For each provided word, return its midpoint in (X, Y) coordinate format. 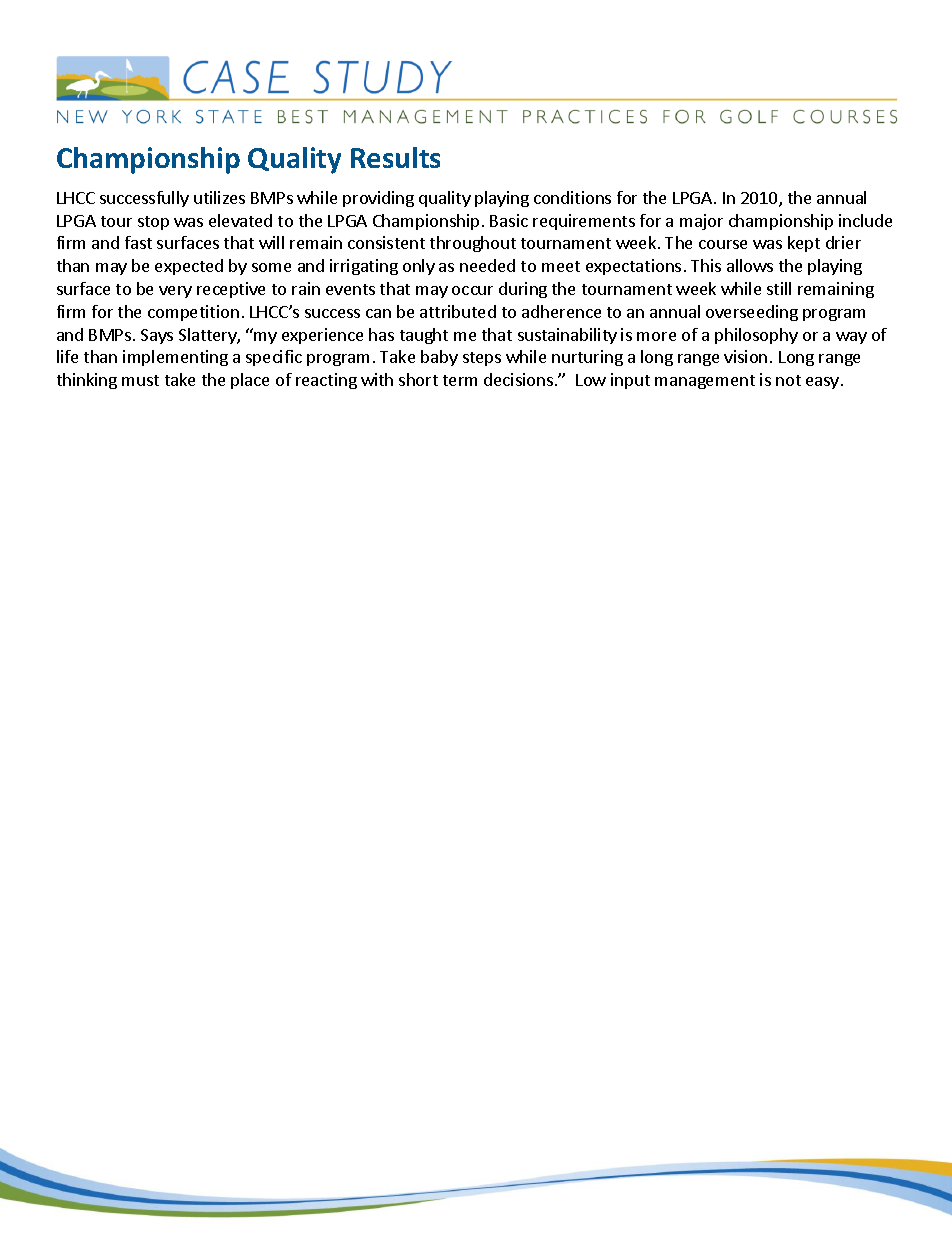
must (140, 380)
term (460, 380)
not (788, 380)
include (865, 220)
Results (395, 157)
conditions (572, 197)
